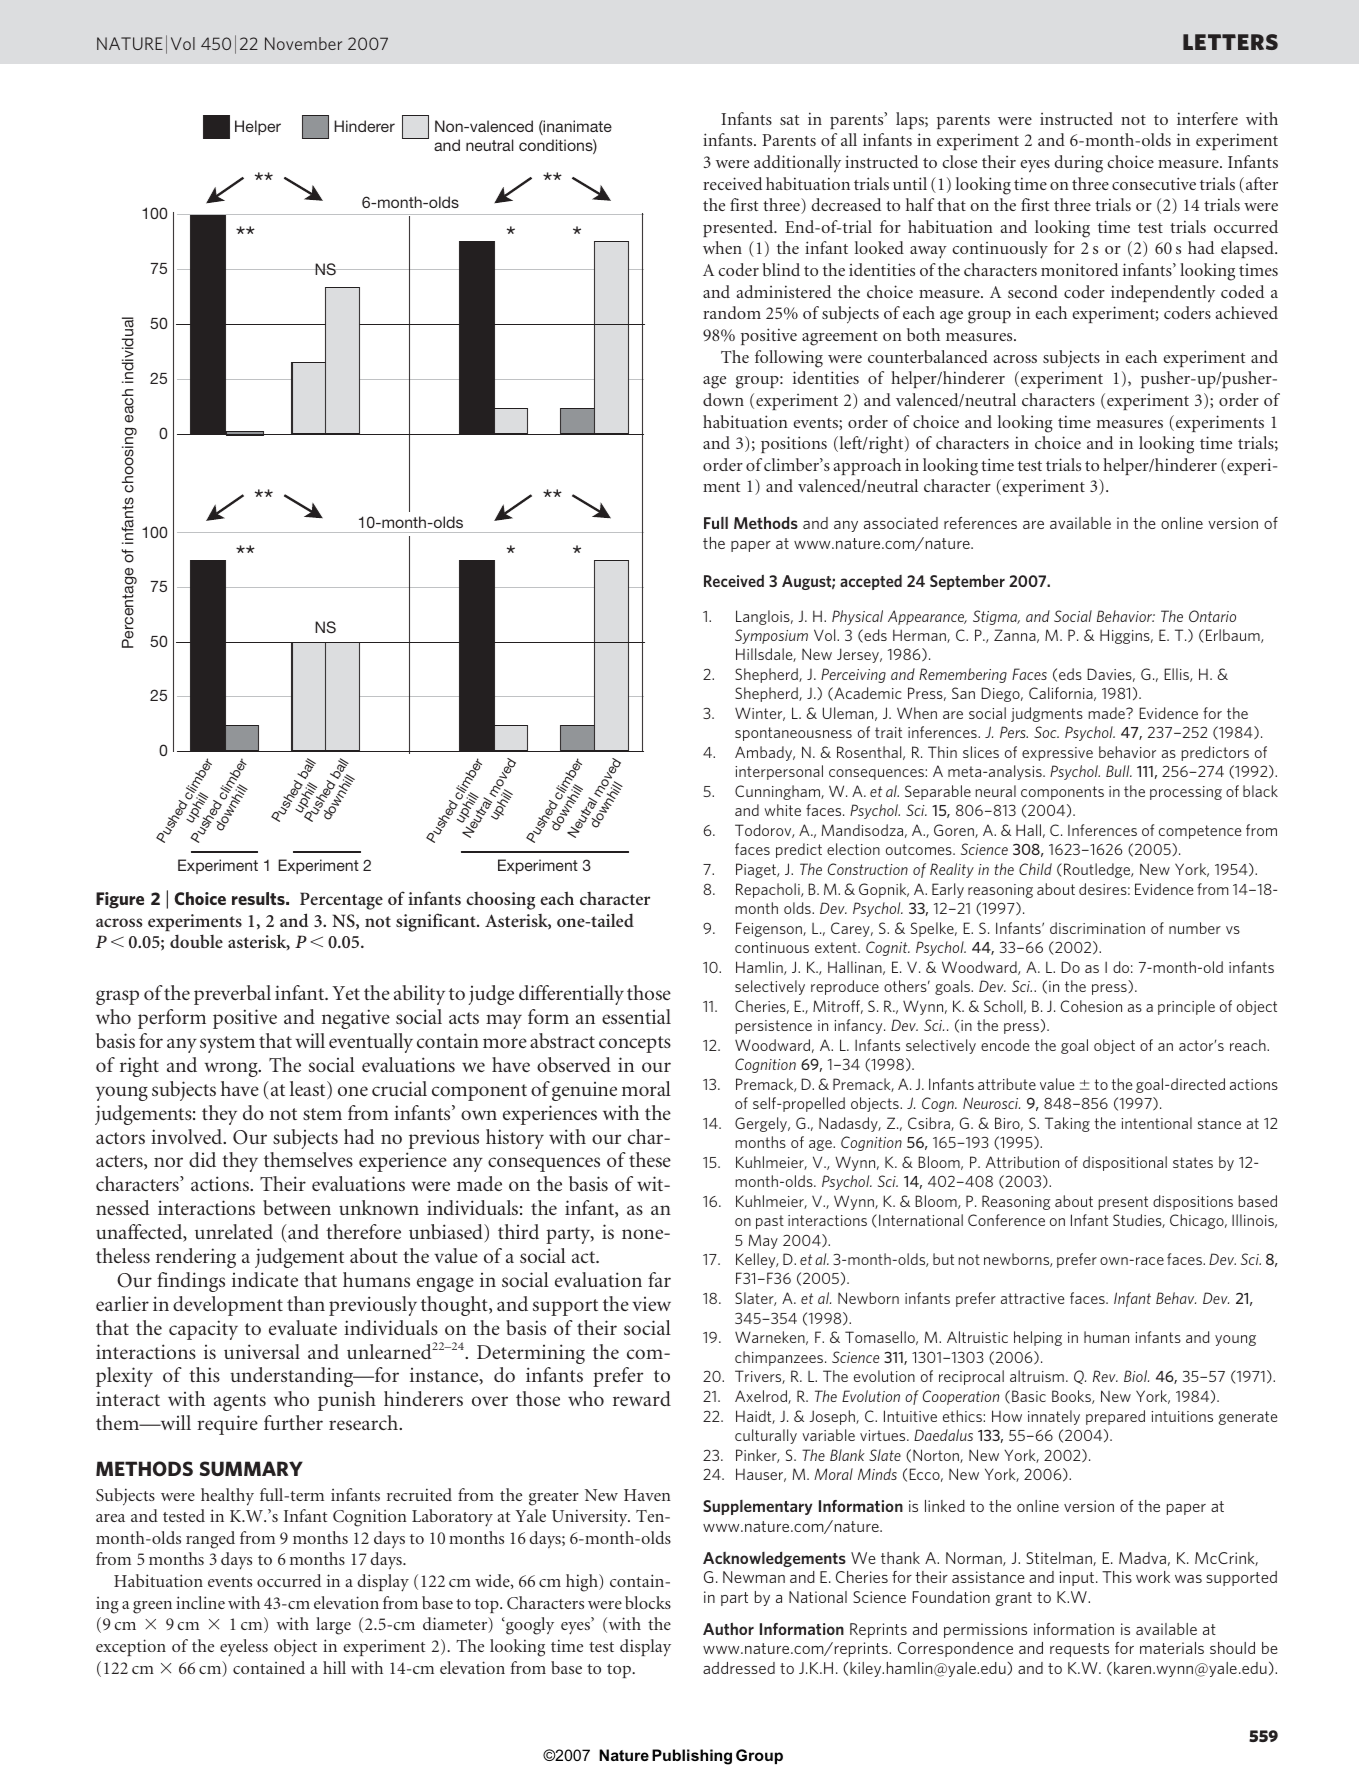 The height and width of the screenshot is (1786, 1359). What do you see at coordinates (1079, 1650) in the screenshot?
I see `requests` at bounding box center [1079, 1650].
